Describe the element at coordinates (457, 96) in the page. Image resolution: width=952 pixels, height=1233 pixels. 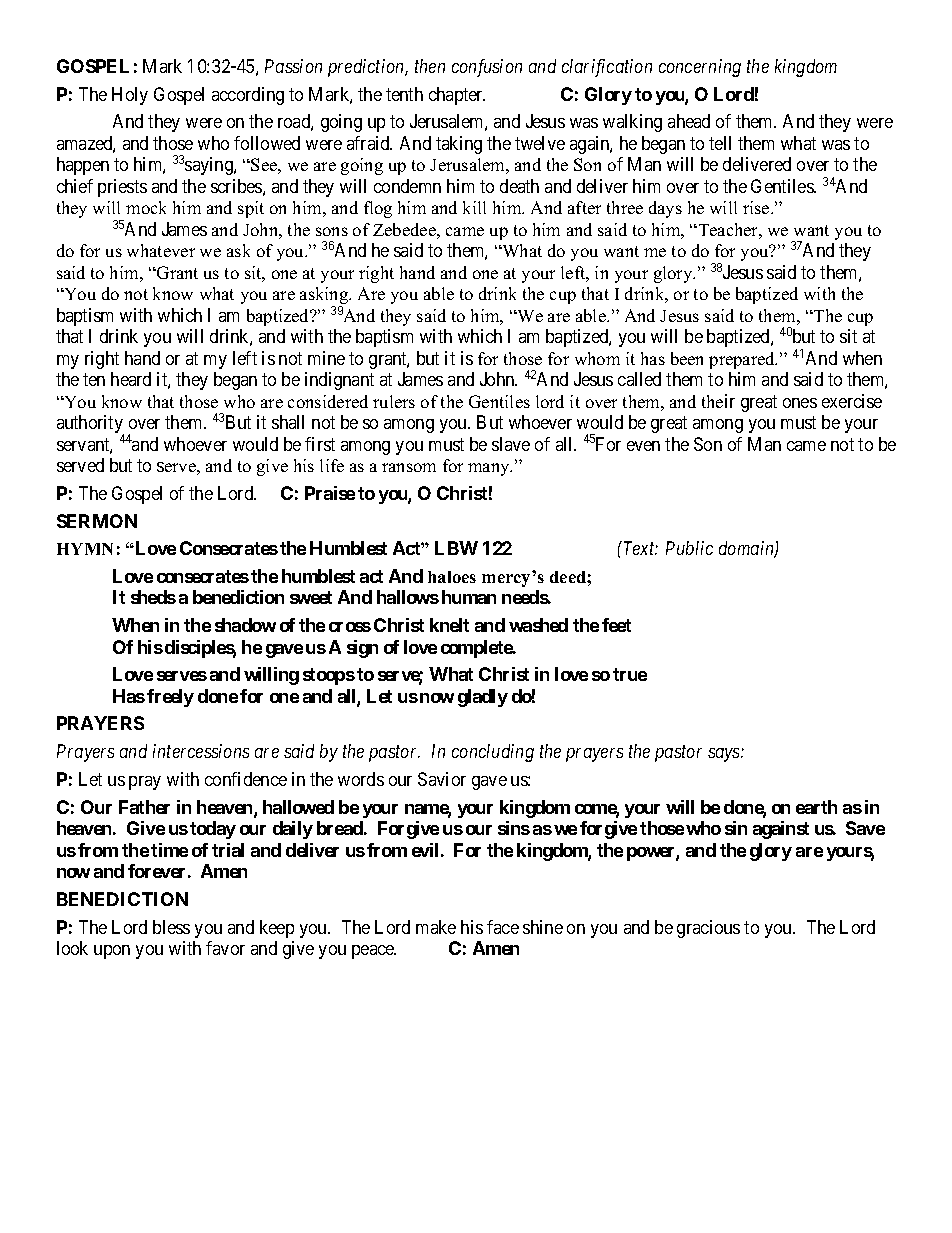
I see `chapter` at that location.
